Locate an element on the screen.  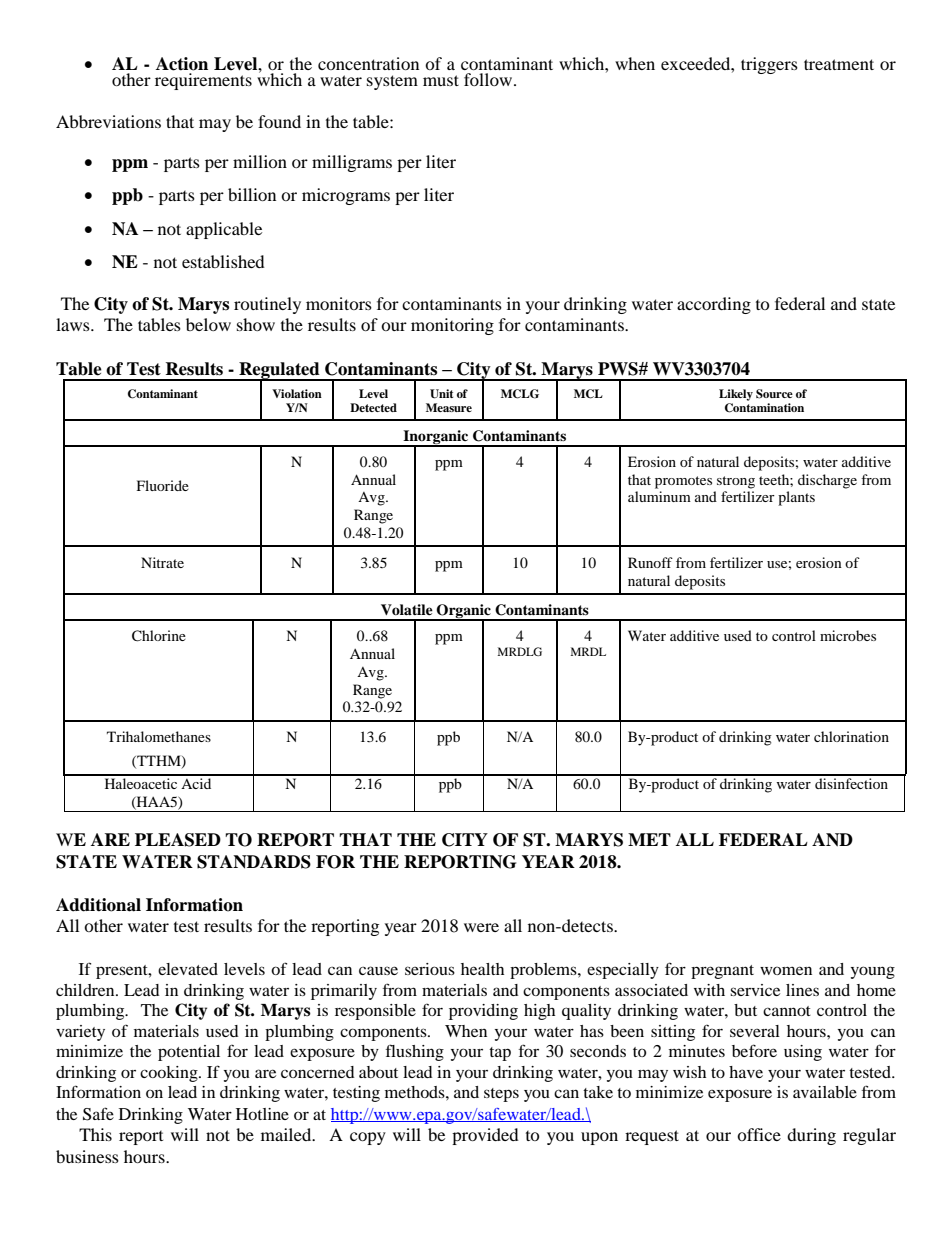
Source is located at coordinates (774, 394).
